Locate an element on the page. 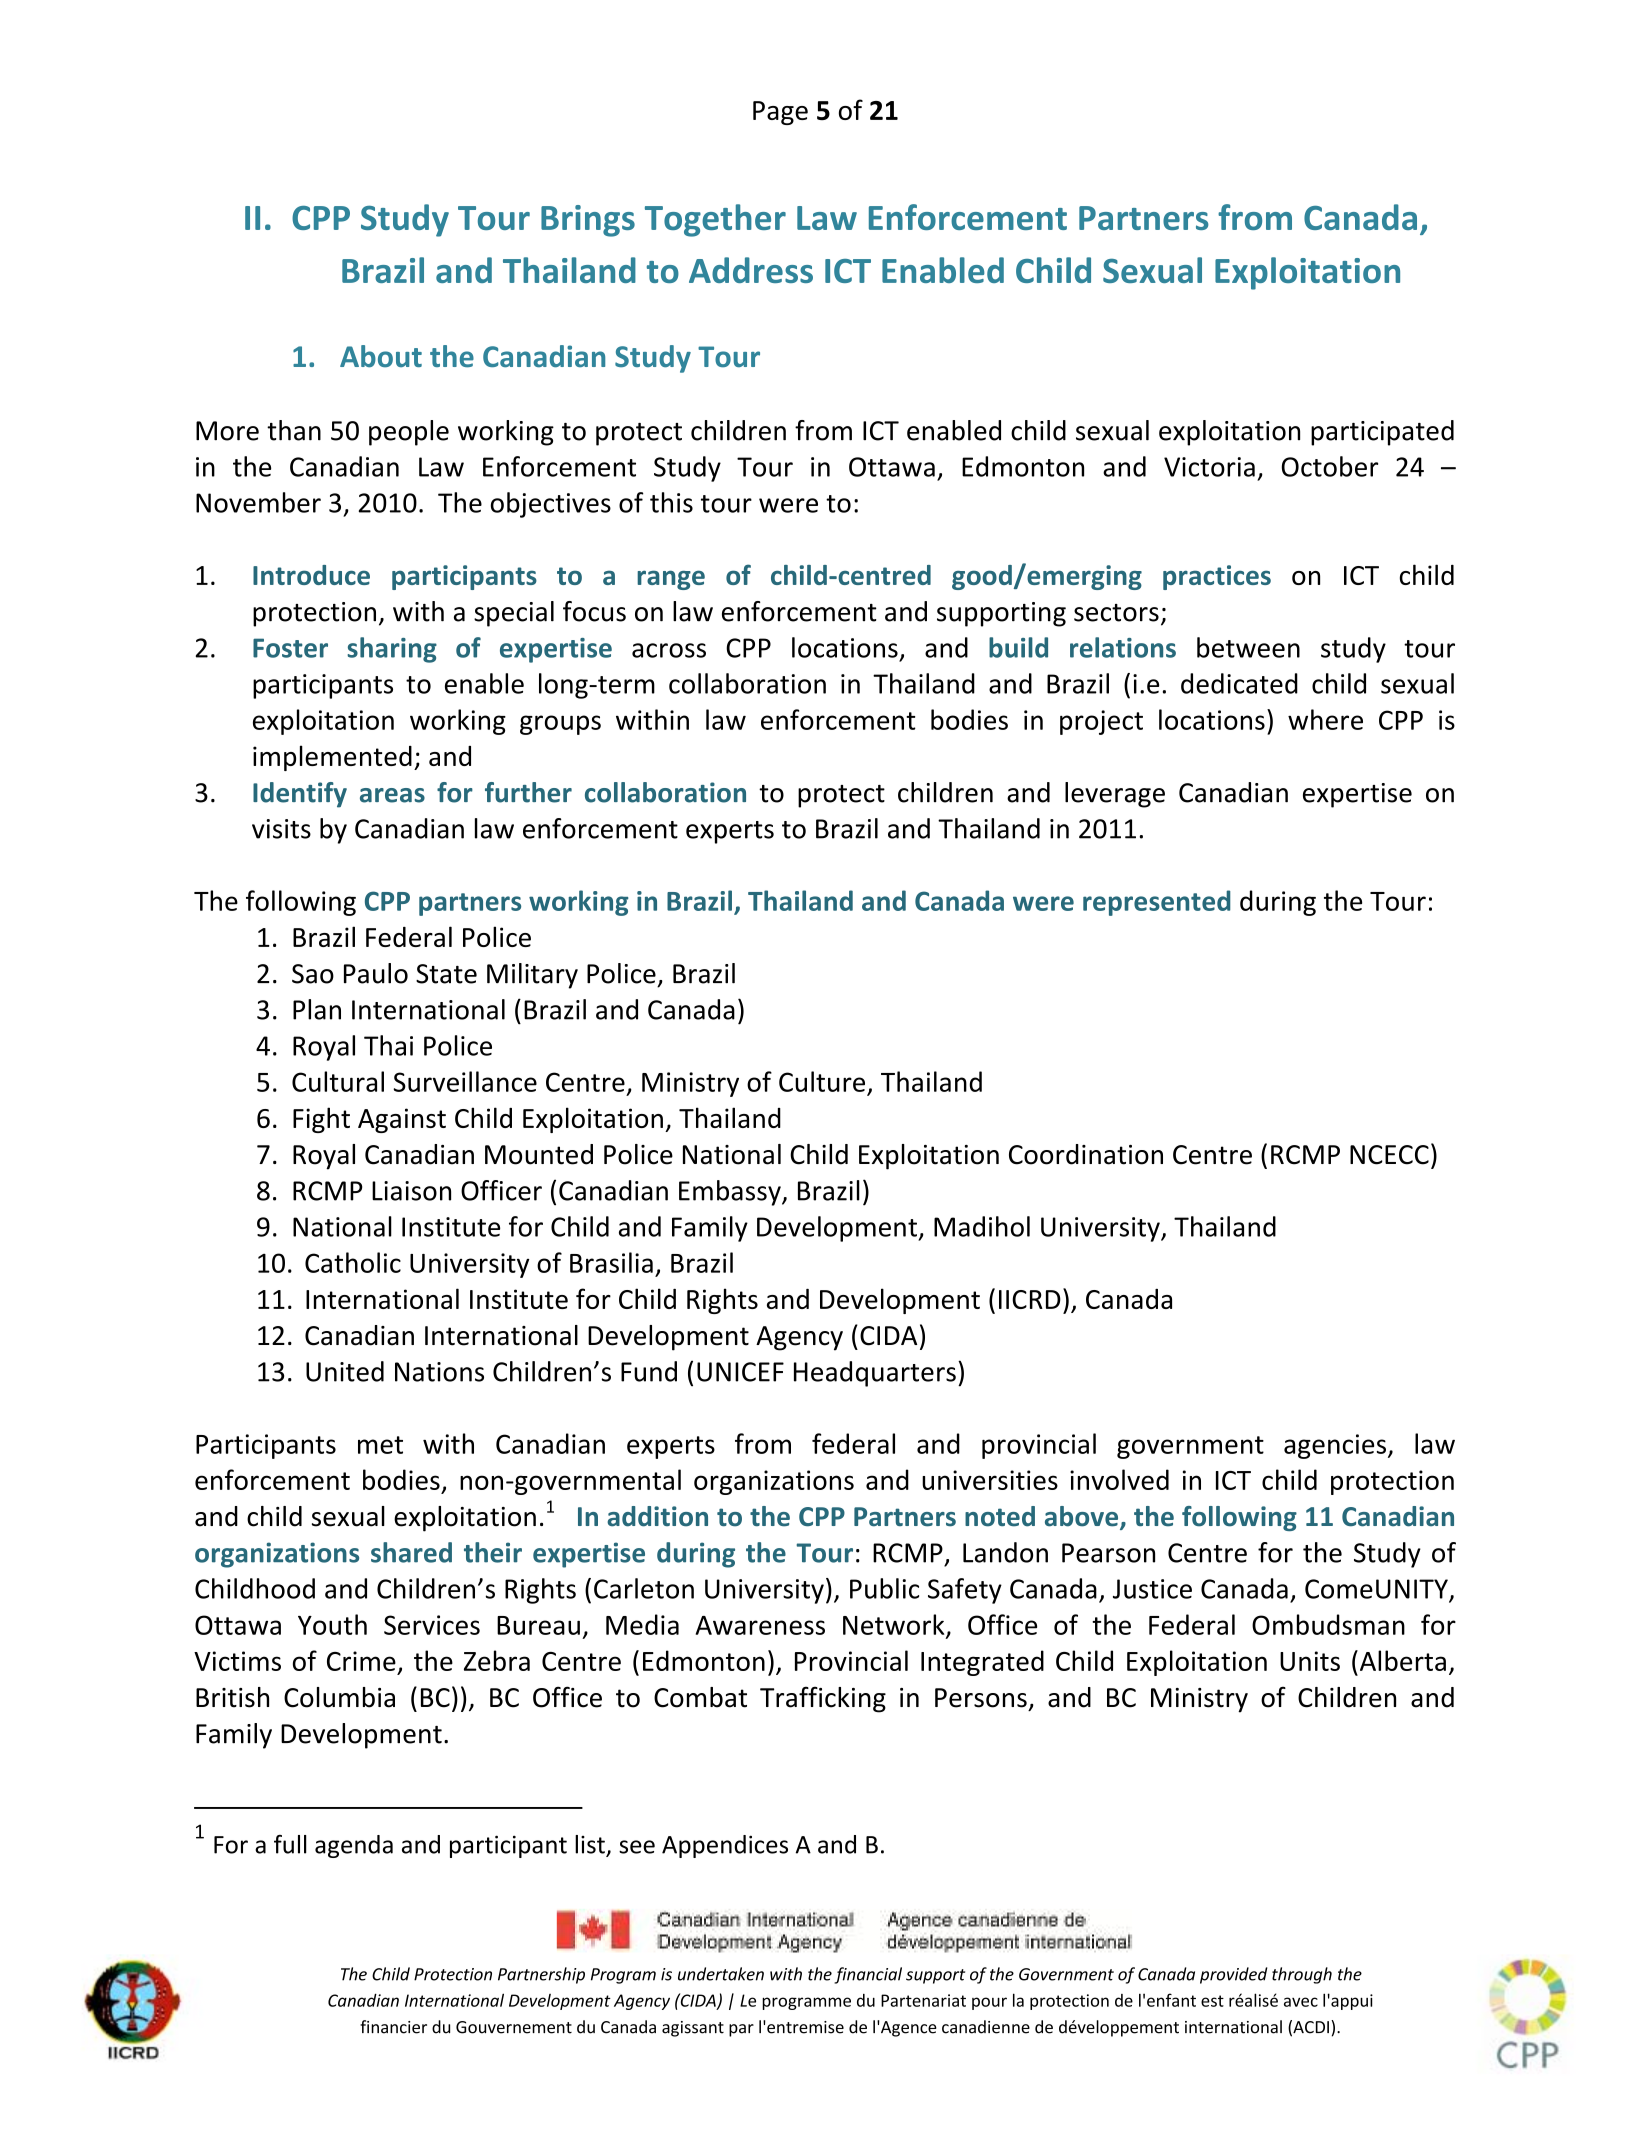  sharing is located at coordinates (392, 650).
